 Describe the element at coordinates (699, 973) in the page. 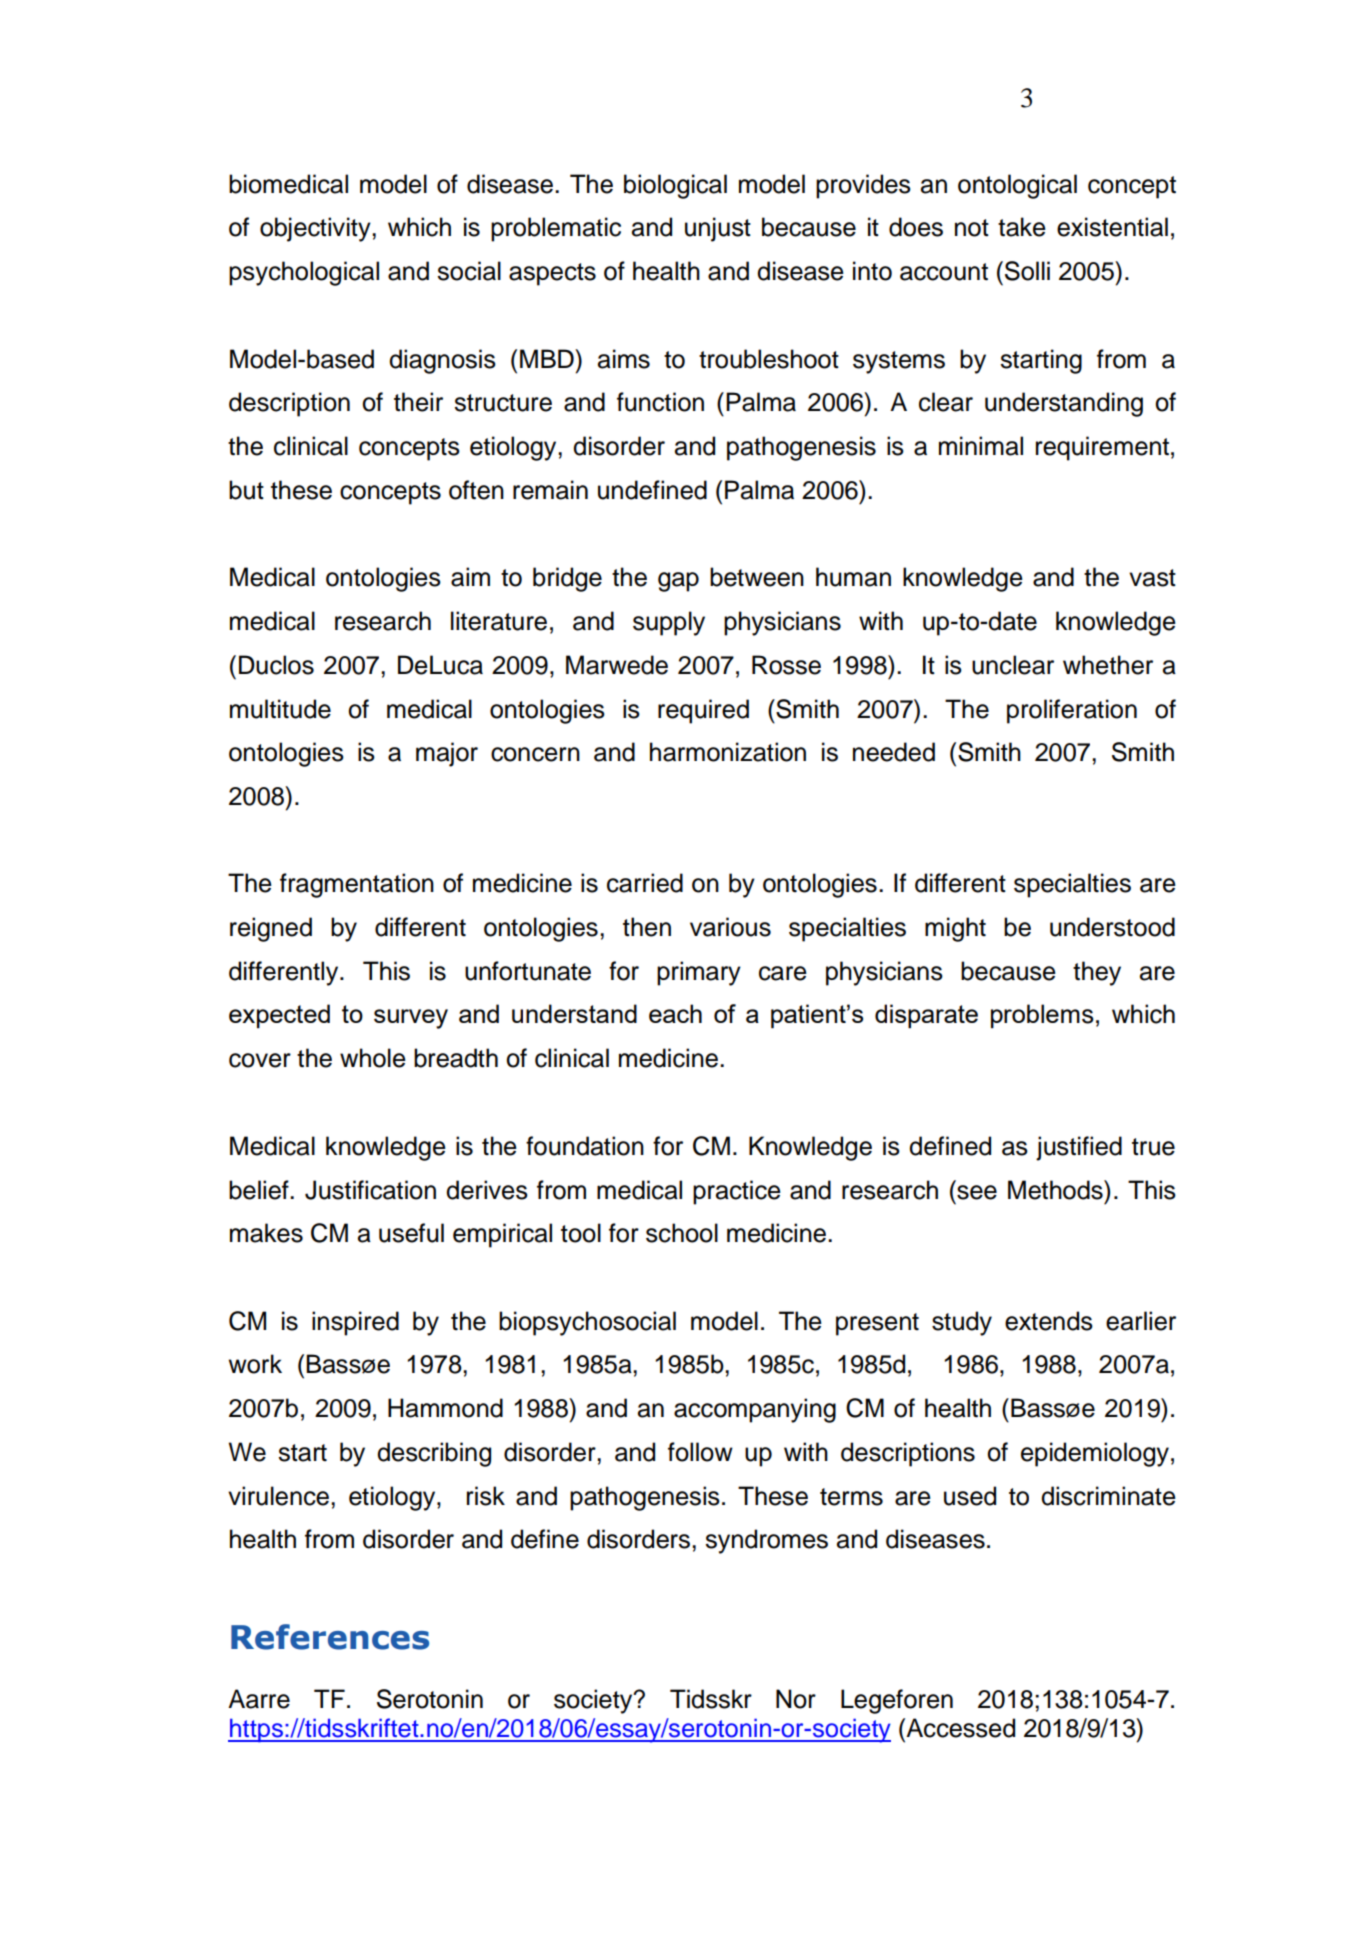

I see `primary` at that location.
